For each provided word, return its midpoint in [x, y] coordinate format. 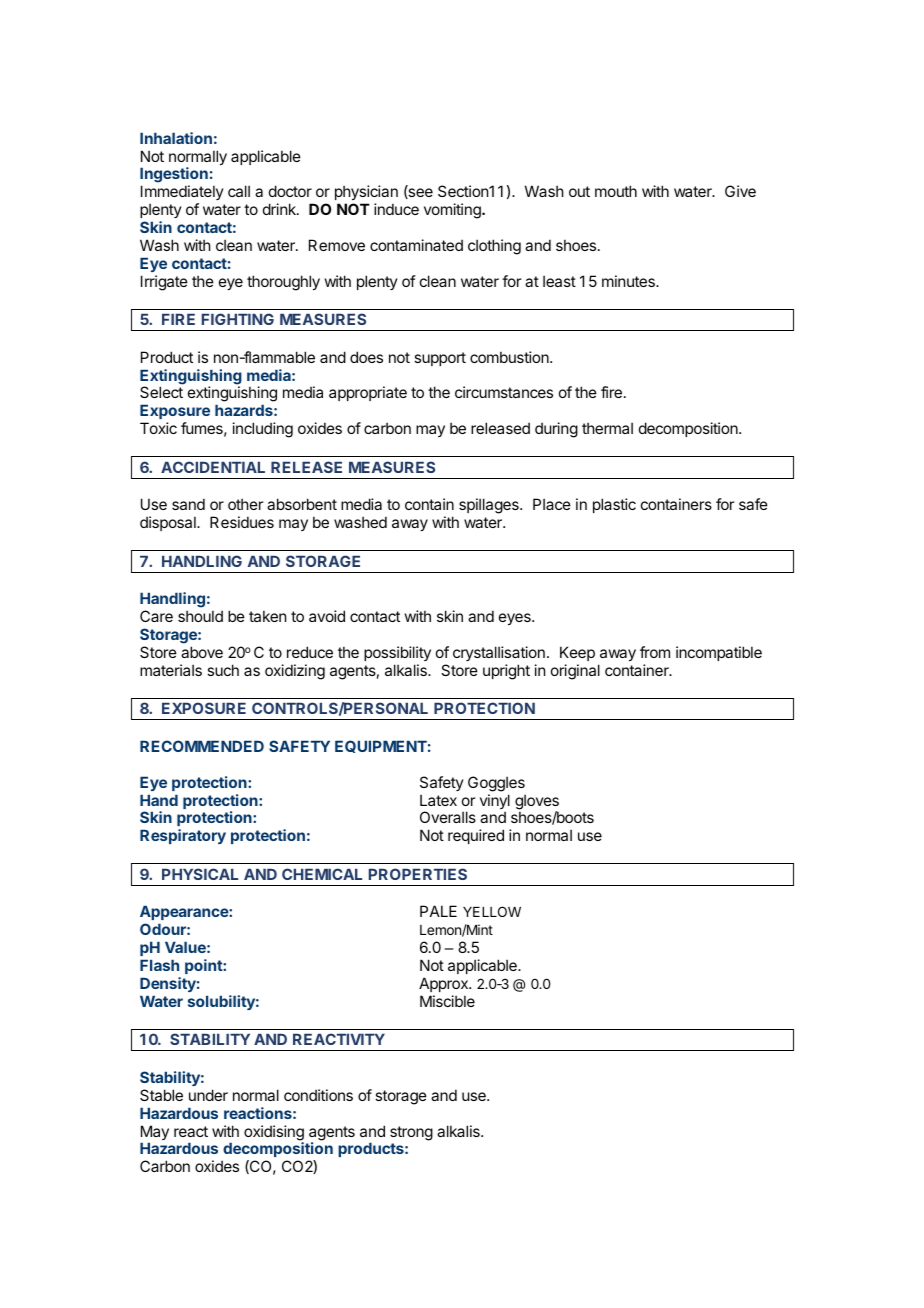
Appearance [185, 914]
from [655, 652]
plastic [614, 505]
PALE [438, 911]
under [208, 1095]
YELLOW [492, 911]
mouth [616, 191]
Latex [438, 800]
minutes [629, 281]
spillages [490, 506]
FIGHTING [238, 319]
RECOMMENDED [202, 746]
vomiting [453, 211]
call [239, 191]
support [440, 359]
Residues [242, 522]
